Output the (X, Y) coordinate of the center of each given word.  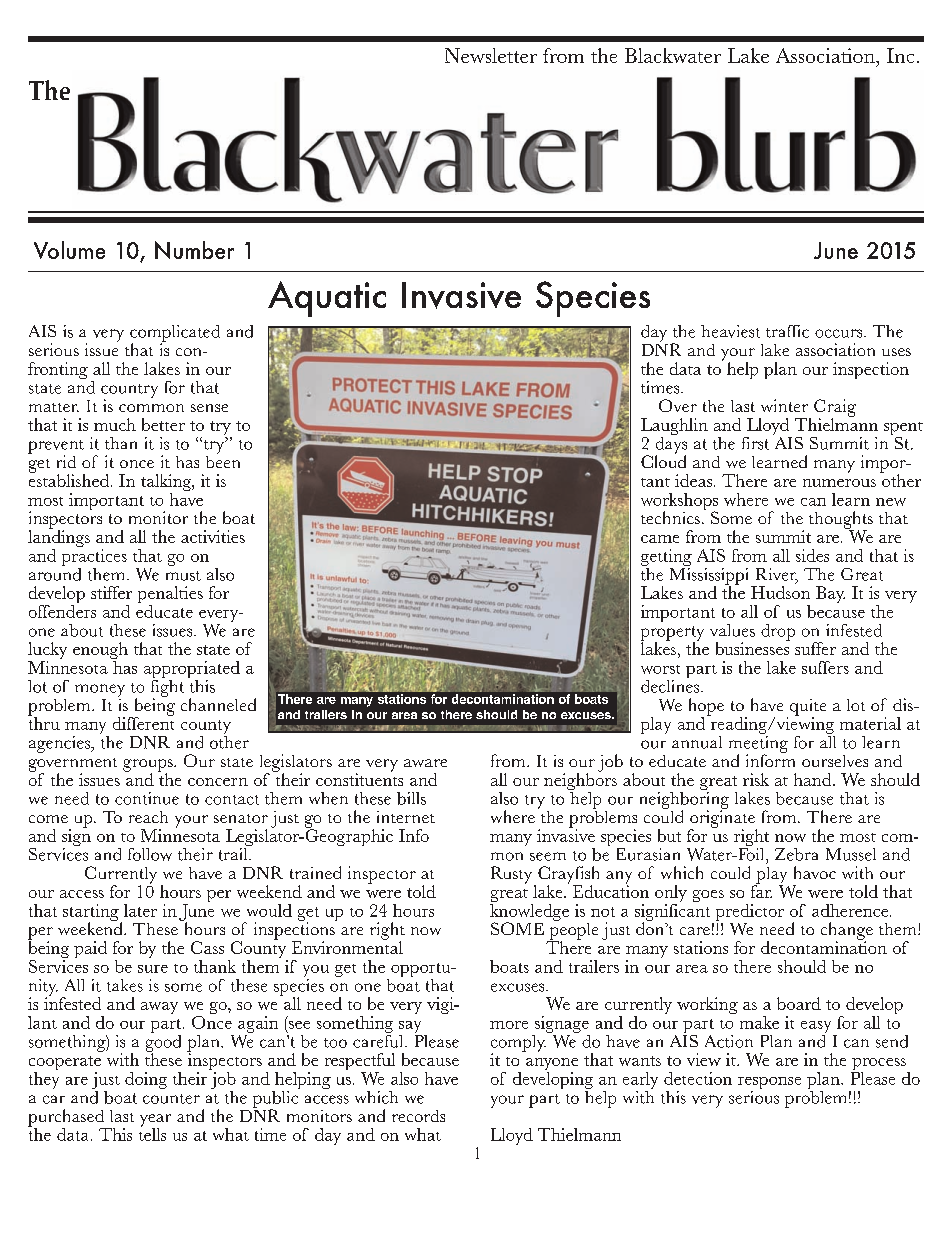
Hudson (780, 592)
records (418, 1116)
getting (666, 557)
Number (194, 250)
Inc (900, 55)
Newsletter (491, 55)
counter (171, 1099)
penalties (170, 596)
